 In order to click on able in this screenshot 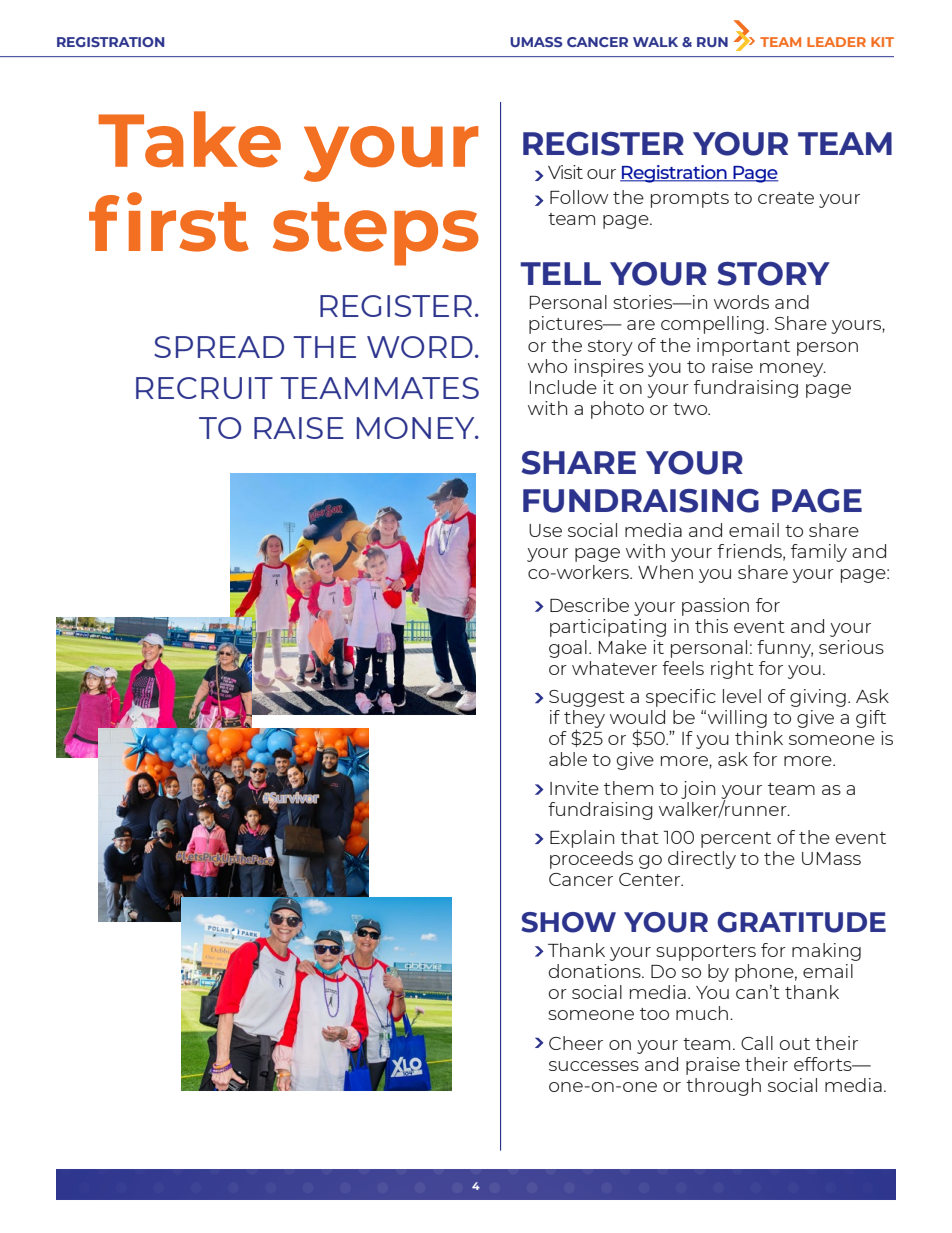, I will do `click(568, 759)`.
